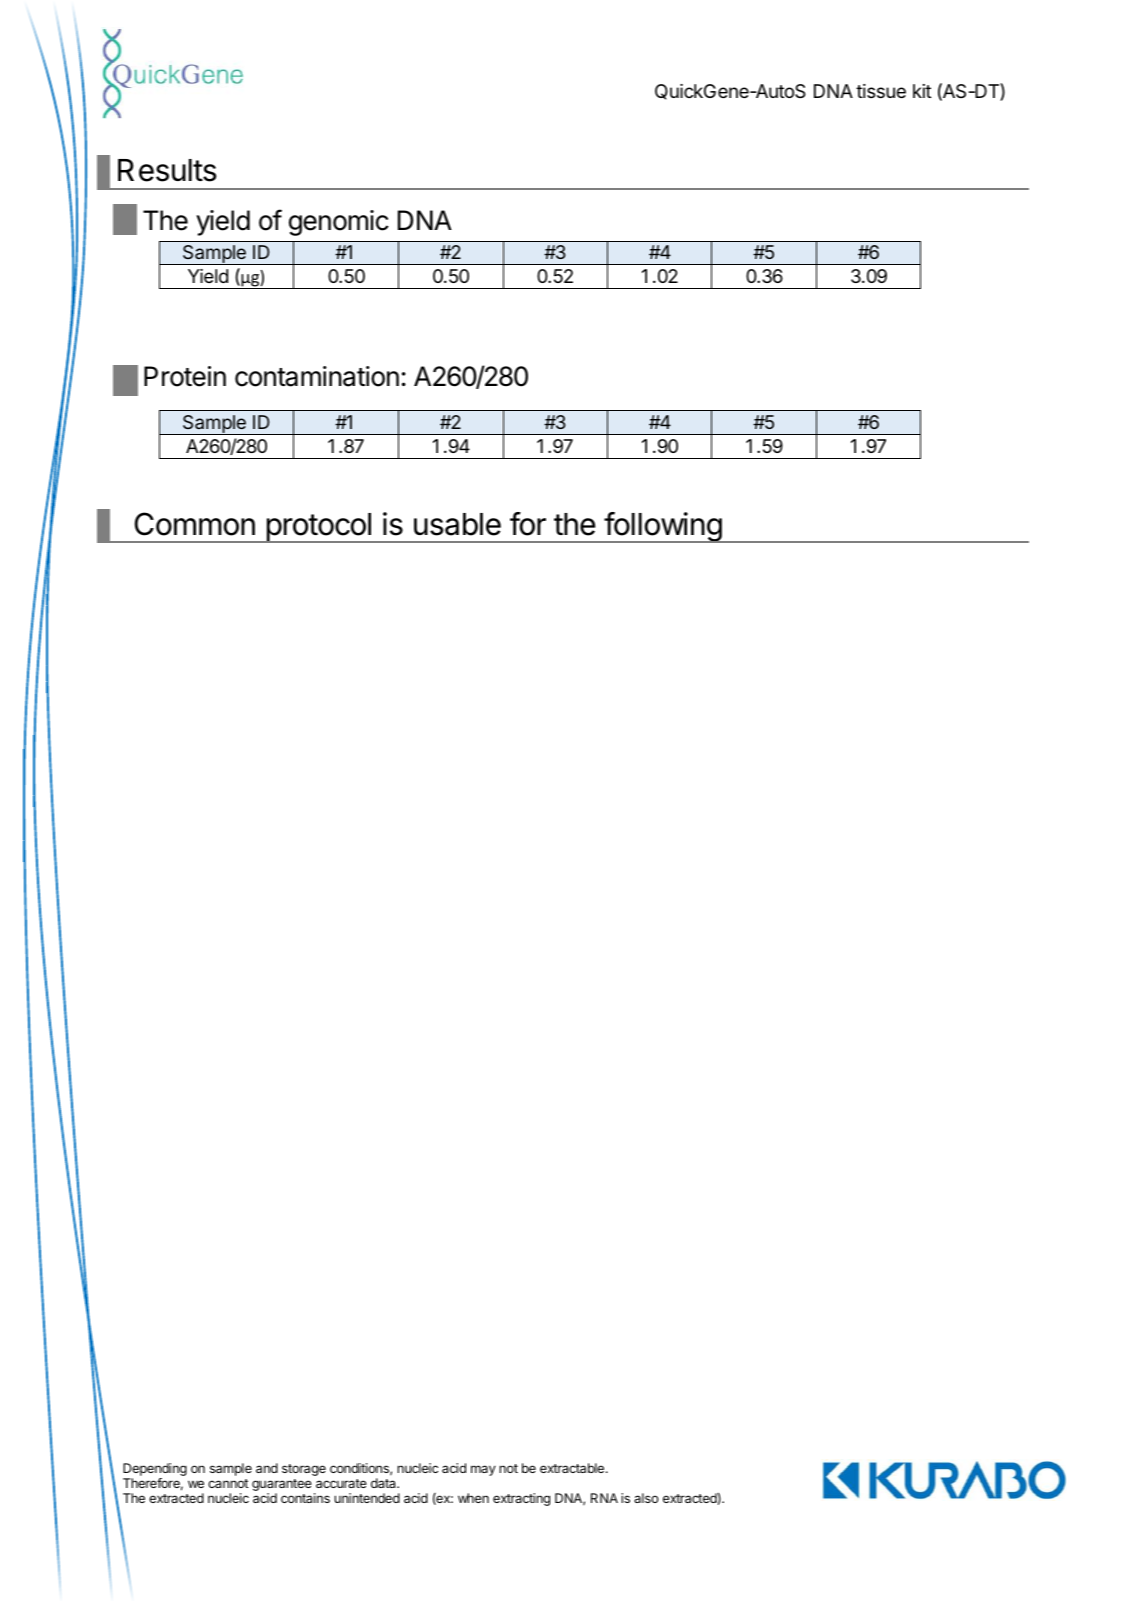  Describe the element at coordinates (318, 528) in the screenshot. I see `protocol` at that location.
